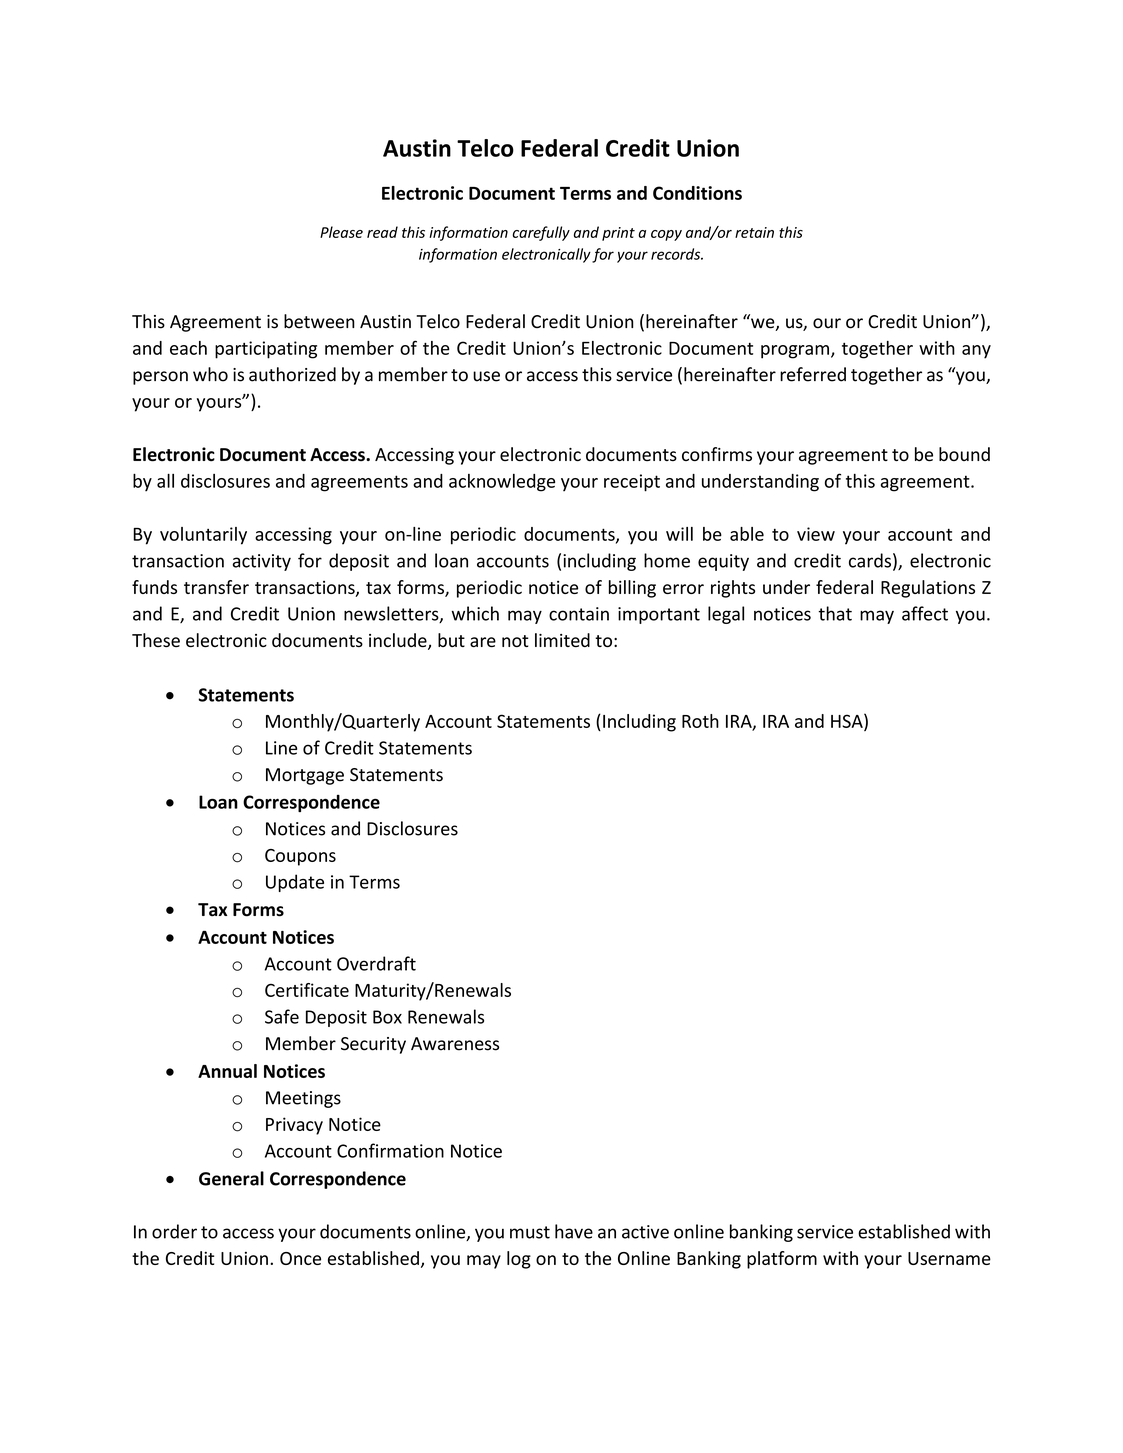 The width and height of the image is (1123, 1453). I want to click on carefully, so click(541, 233).
